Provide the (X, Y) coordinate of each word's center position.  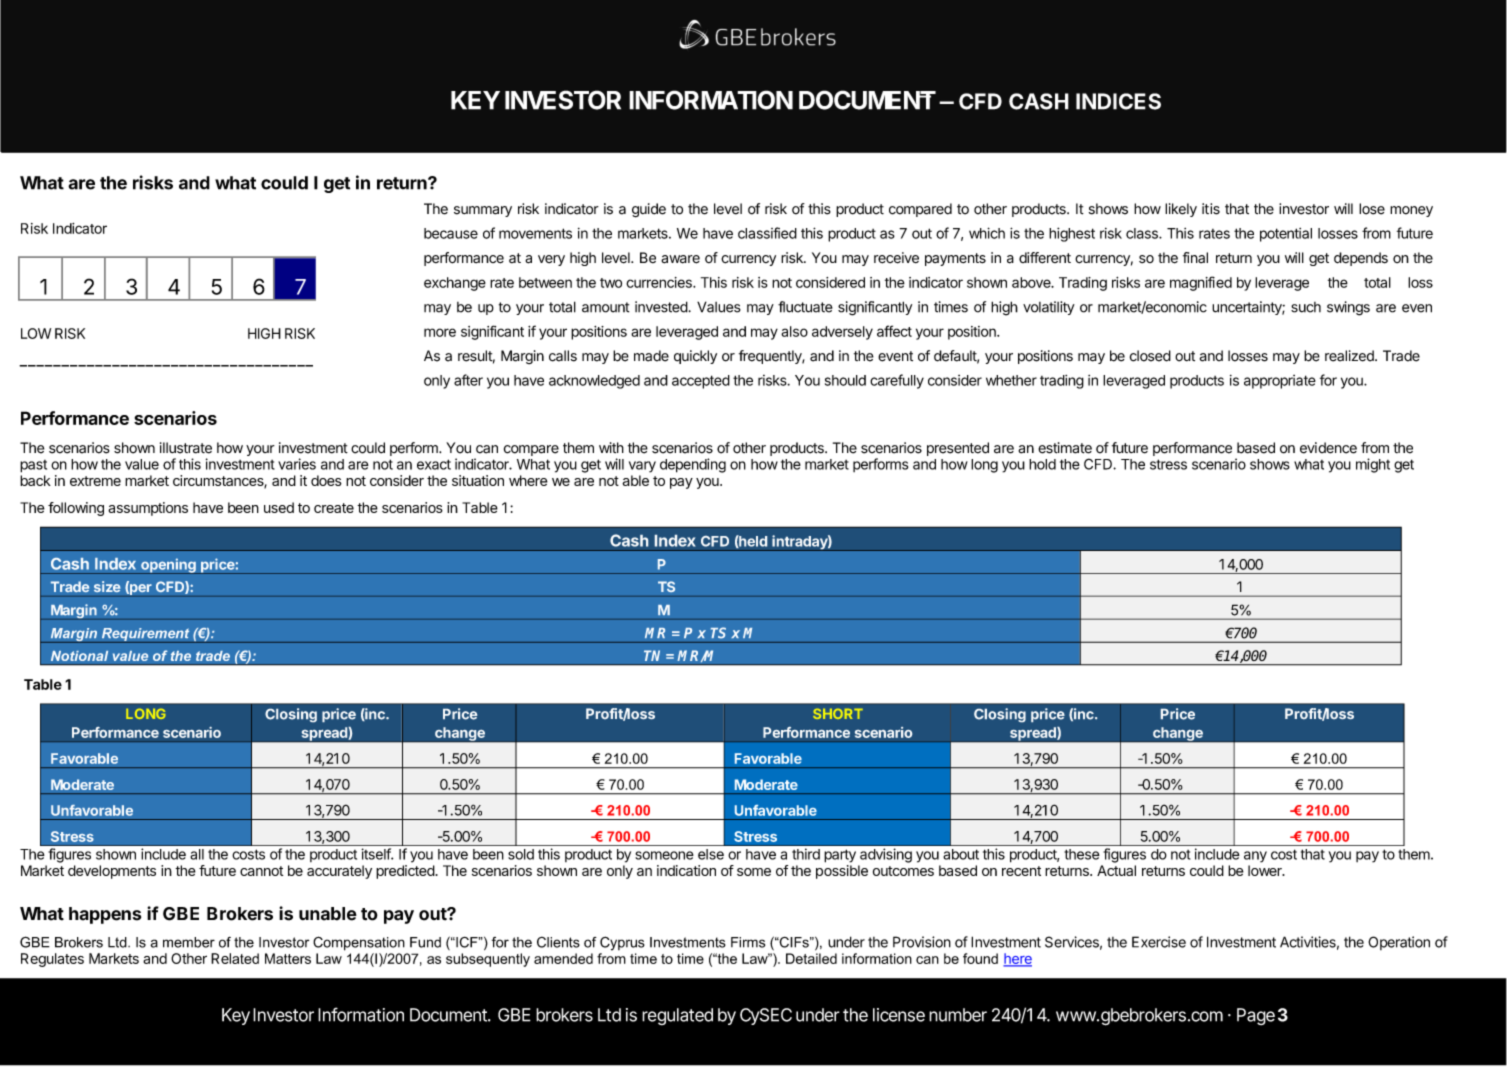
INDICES (1118, 101)
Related (235, 958)
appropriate (1280, 382)
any (1255, 857)
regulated (677, 1016)
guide (649, 210)
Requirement (145, 635)
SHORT (838, 714)
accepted (701, 382)
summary (483, 211)
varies (297, 464)
